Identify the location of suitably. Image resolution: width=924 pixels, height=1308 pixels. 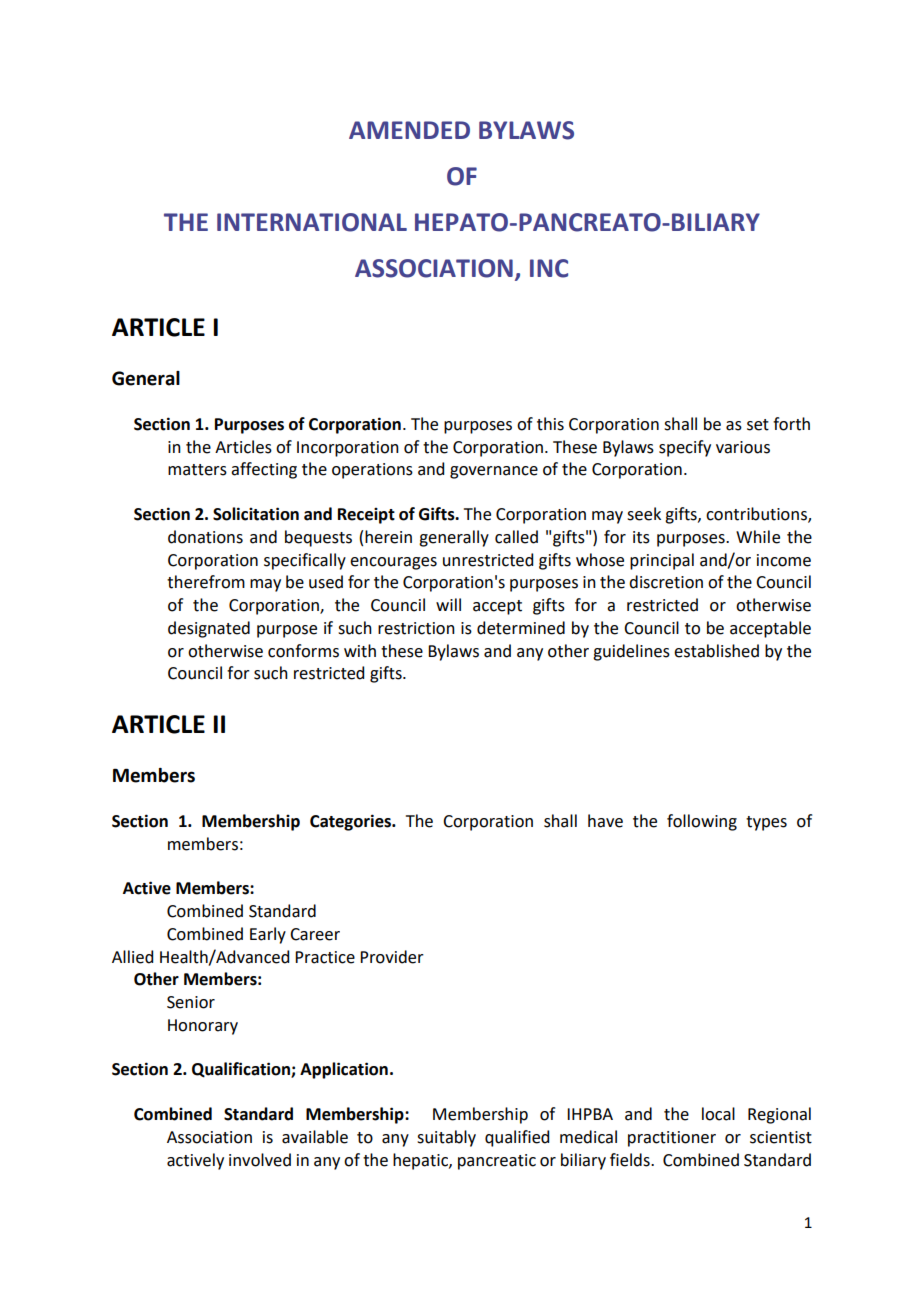
(446, 1138).
